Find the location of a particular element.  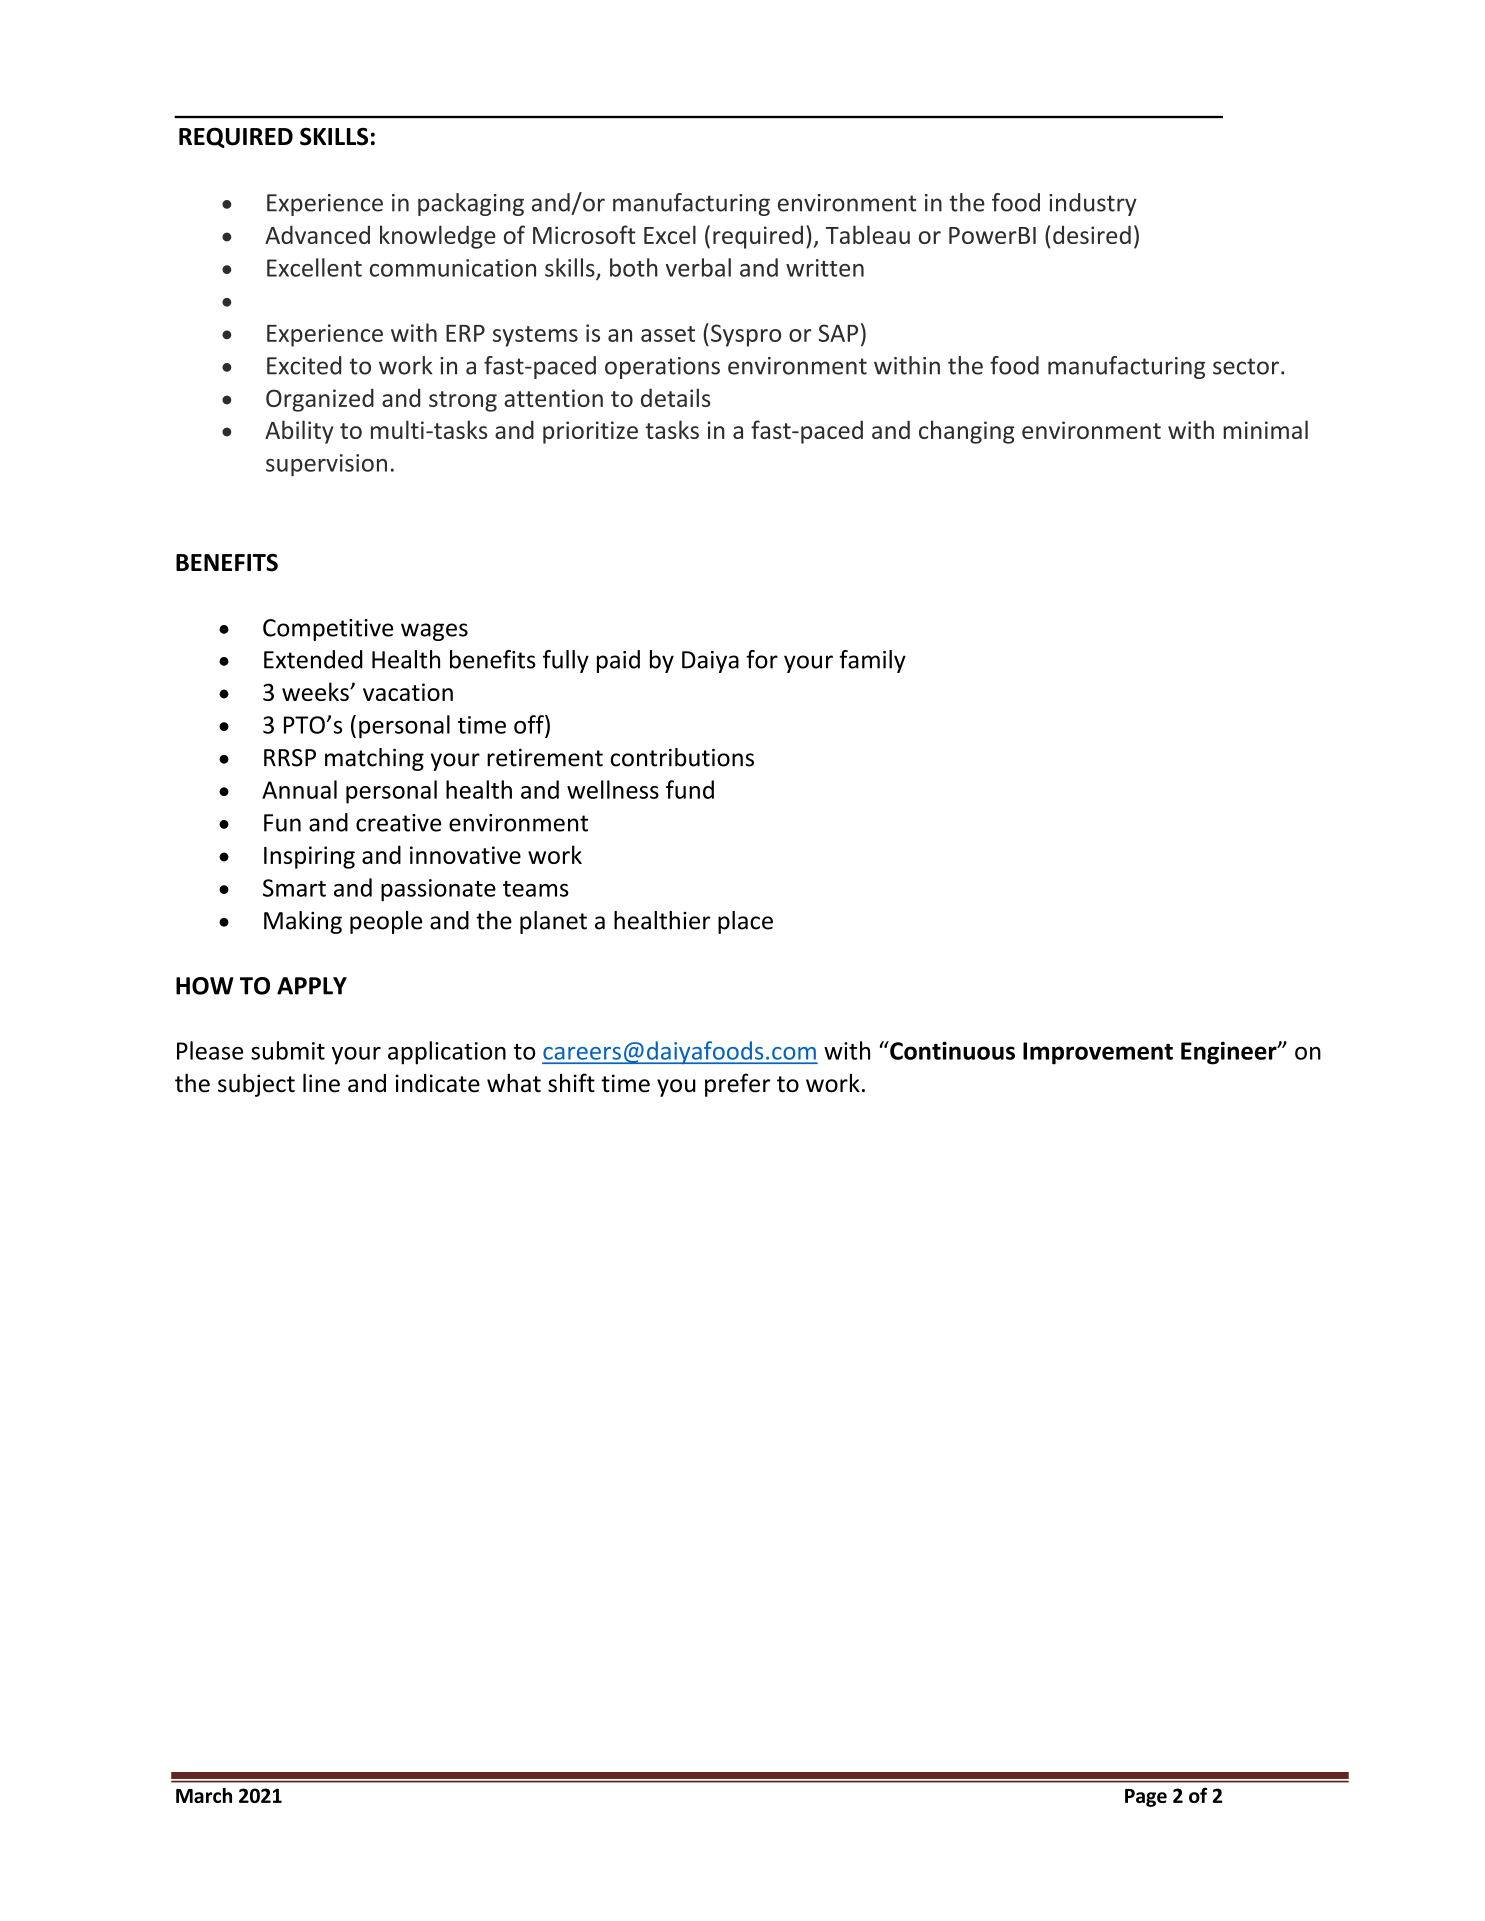

APPLY is located at coordinates (312, 986).
